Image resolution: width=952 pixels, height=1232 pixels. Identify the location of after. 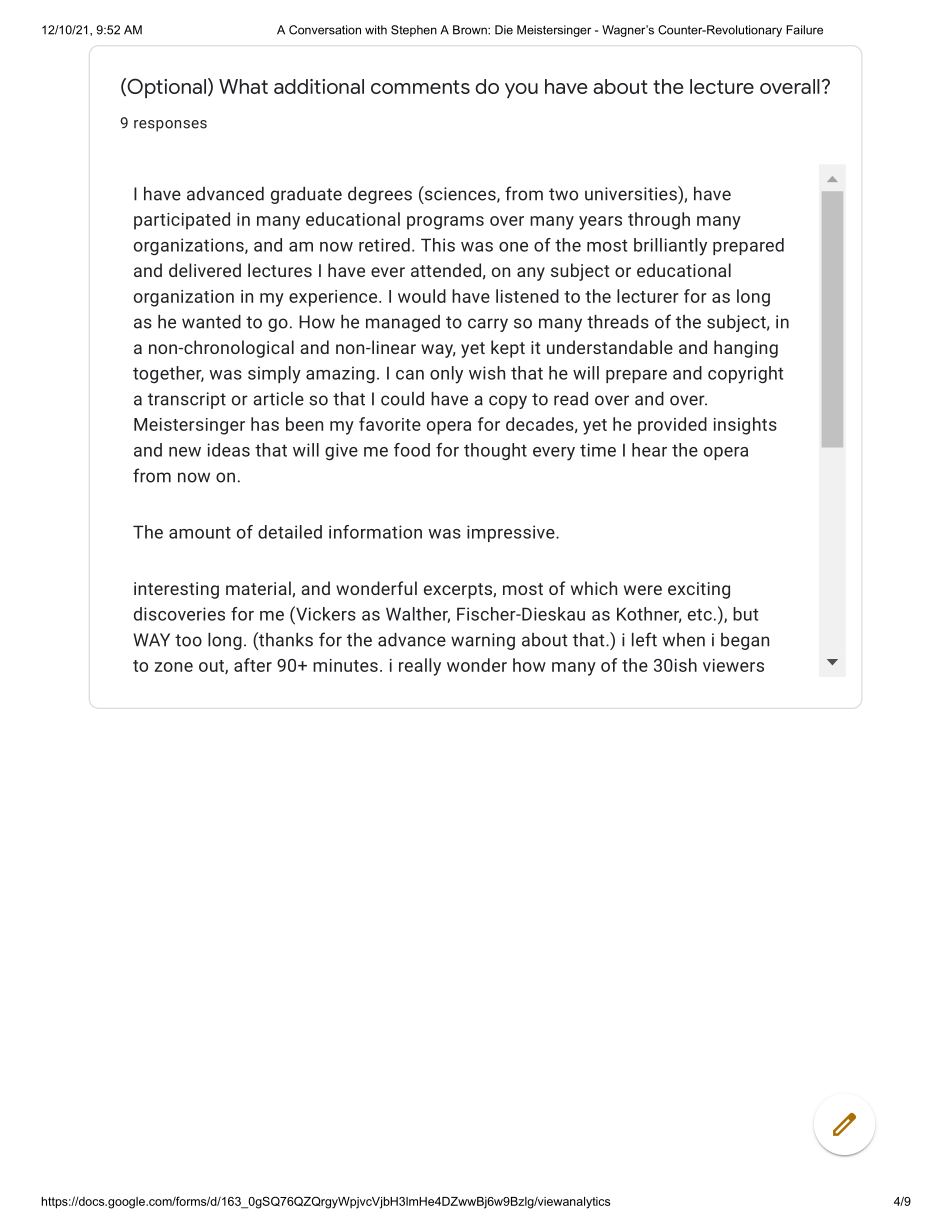
(253, 665).
